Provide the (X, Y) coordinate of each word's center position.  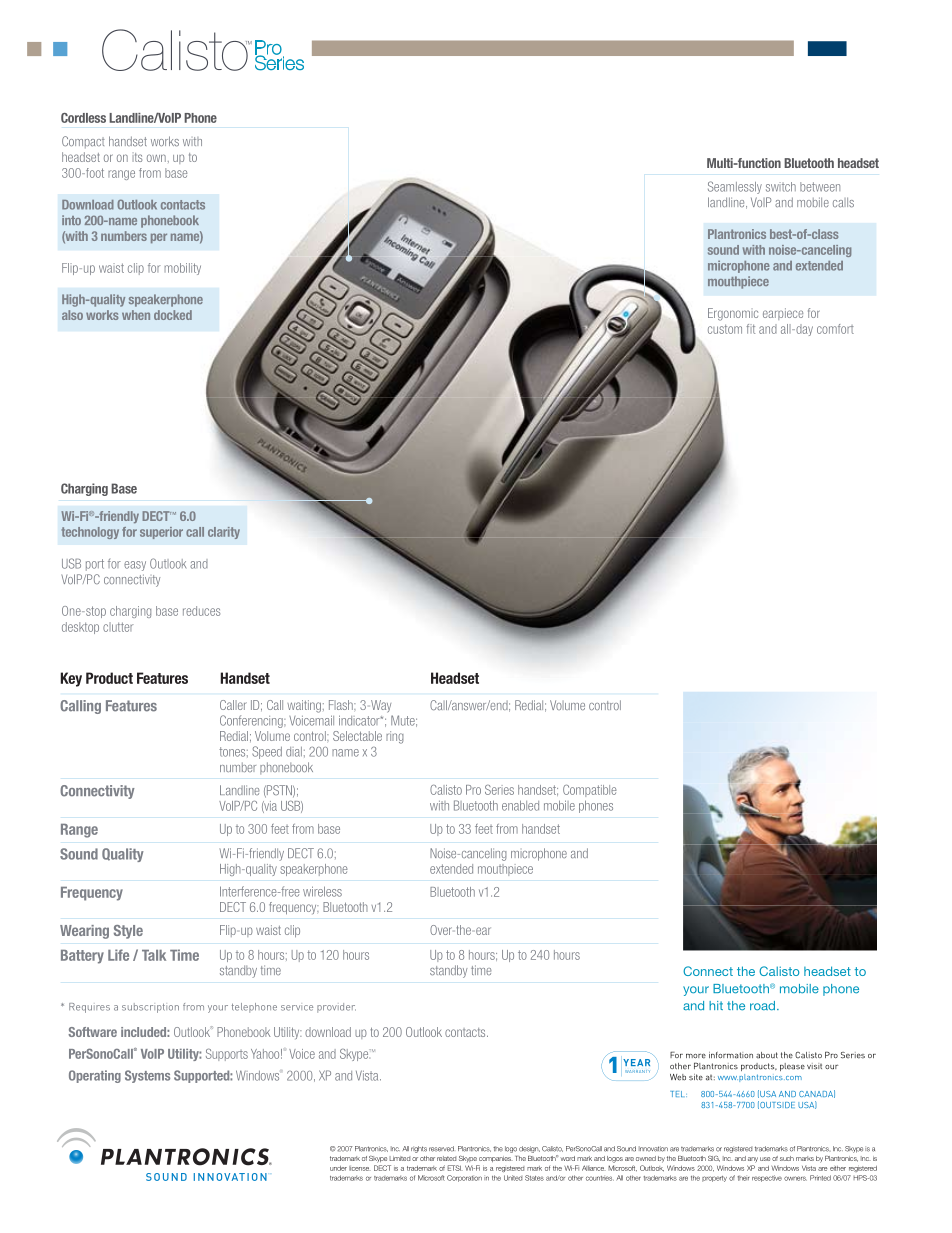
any (753, 1160)
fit (750, 329)
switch (781, 187)
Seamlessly (735, 187)
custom (725, 329)
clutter (118, 627)
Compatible (590, 791)
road (764, 1006)
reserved (441, 1149)
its (137, 157)
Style (128, 932)
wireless (322, 891)
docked (173, 315)
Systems (147, 1076)
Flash (342, 705)
